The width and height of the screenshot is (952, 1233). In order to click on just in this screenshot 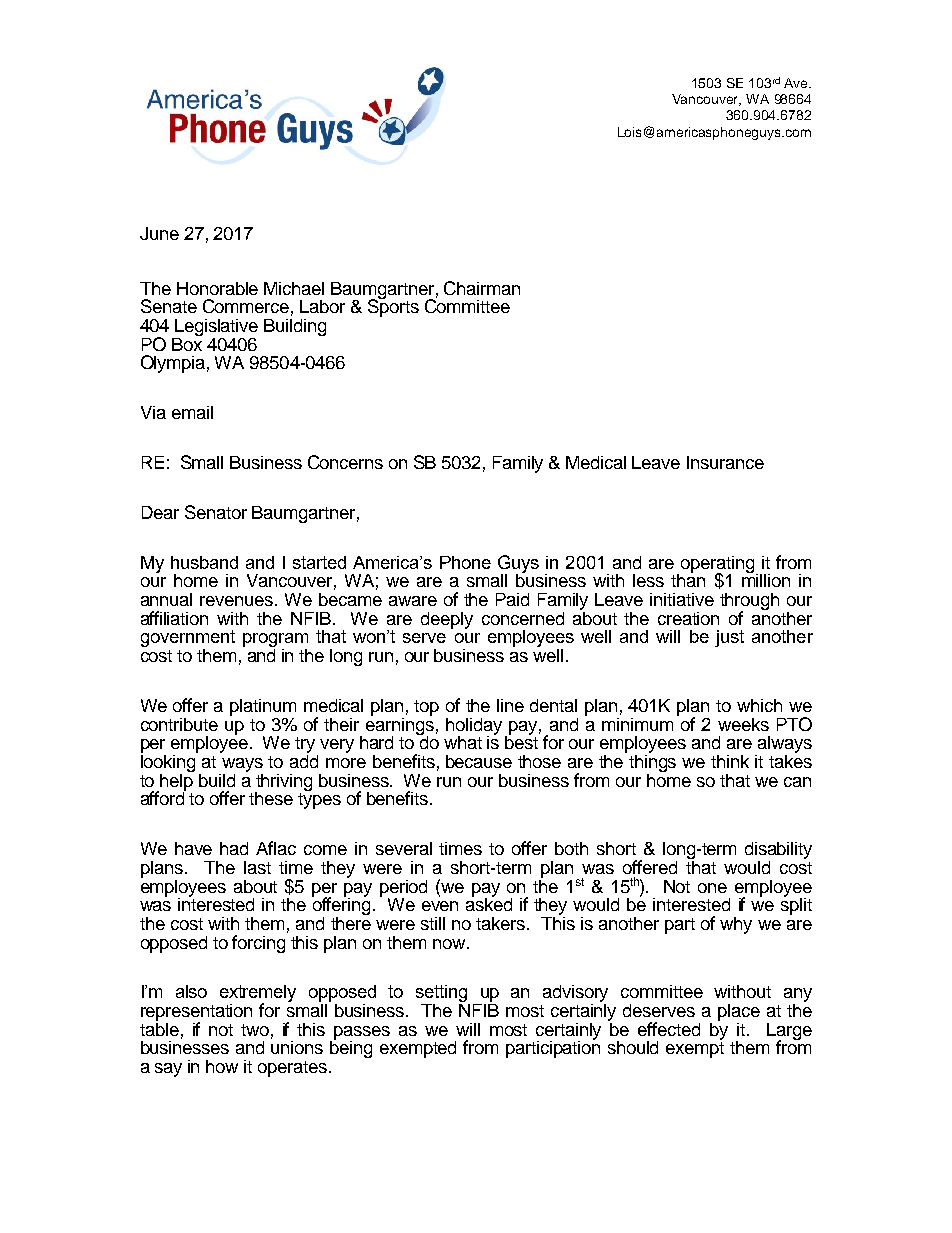, I will do `click(729, 638)`.
